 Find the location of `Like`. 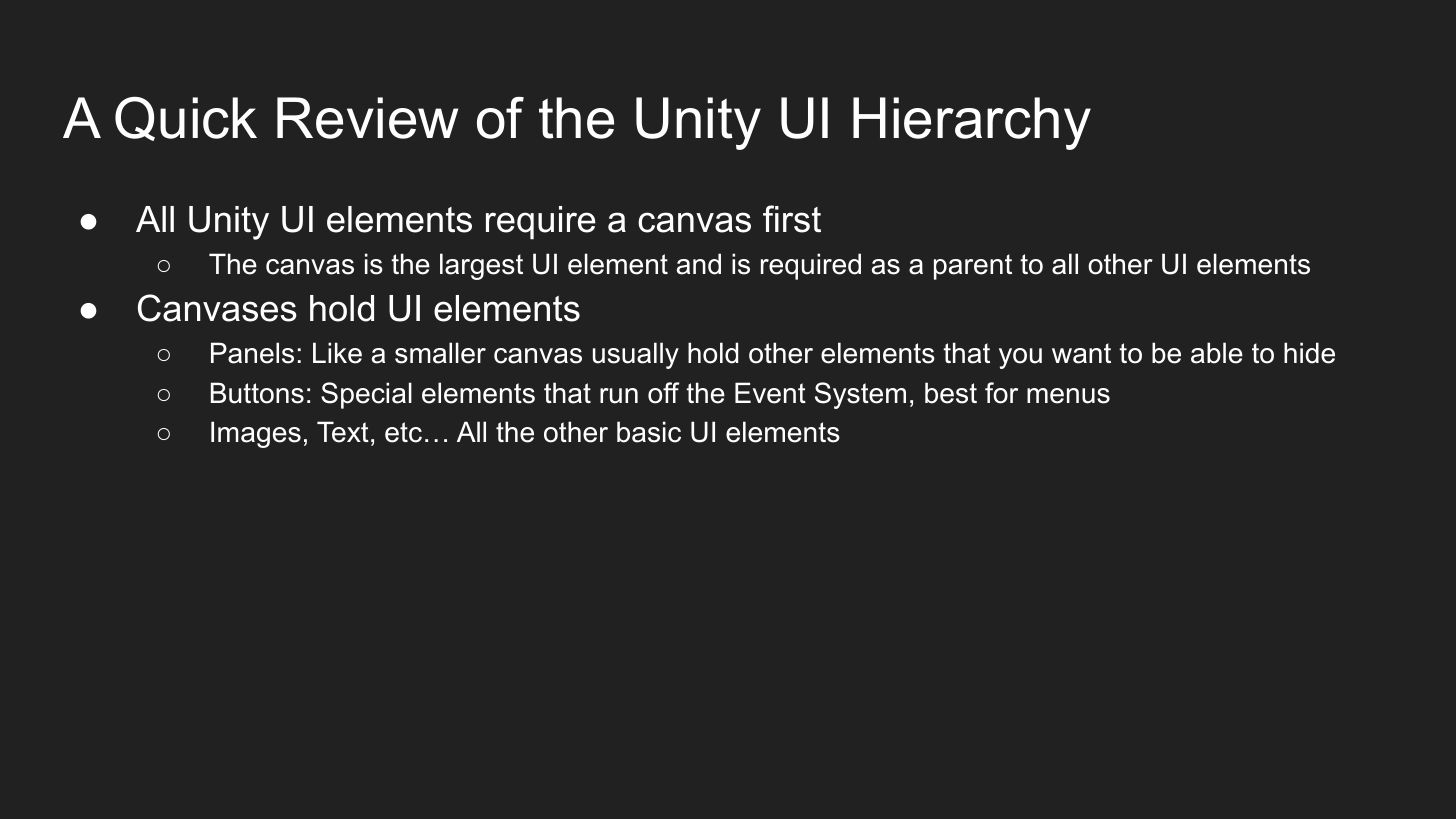

Like is located at coordinates (337, 353).
